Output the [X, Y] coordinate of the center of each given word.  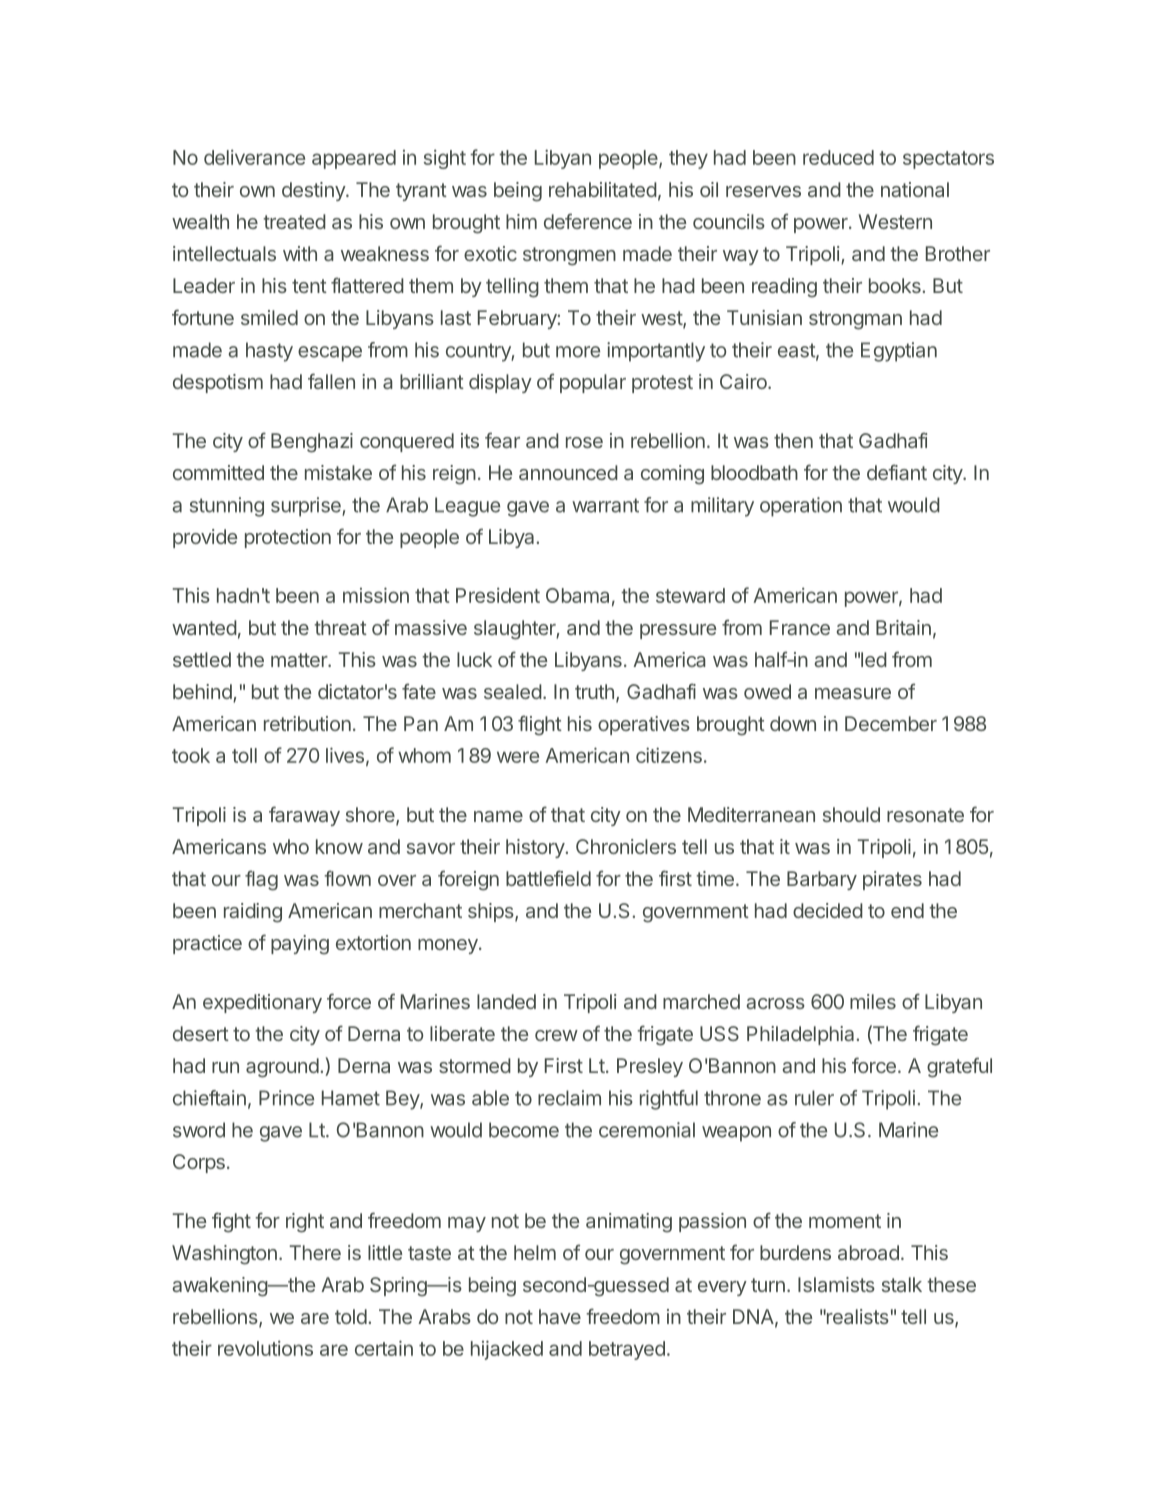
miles [873, 1001]
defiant [897, 472]
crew [556, 1035]
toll [244, 755]
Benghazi [312, 443]
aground [282, 1068]
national [915, 189]
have [560, 1316]
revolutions [265, 1348]
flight [540, 725]
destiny [314, 191]
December [891, 723]
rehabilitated [603, 189]
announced [568, 472]
